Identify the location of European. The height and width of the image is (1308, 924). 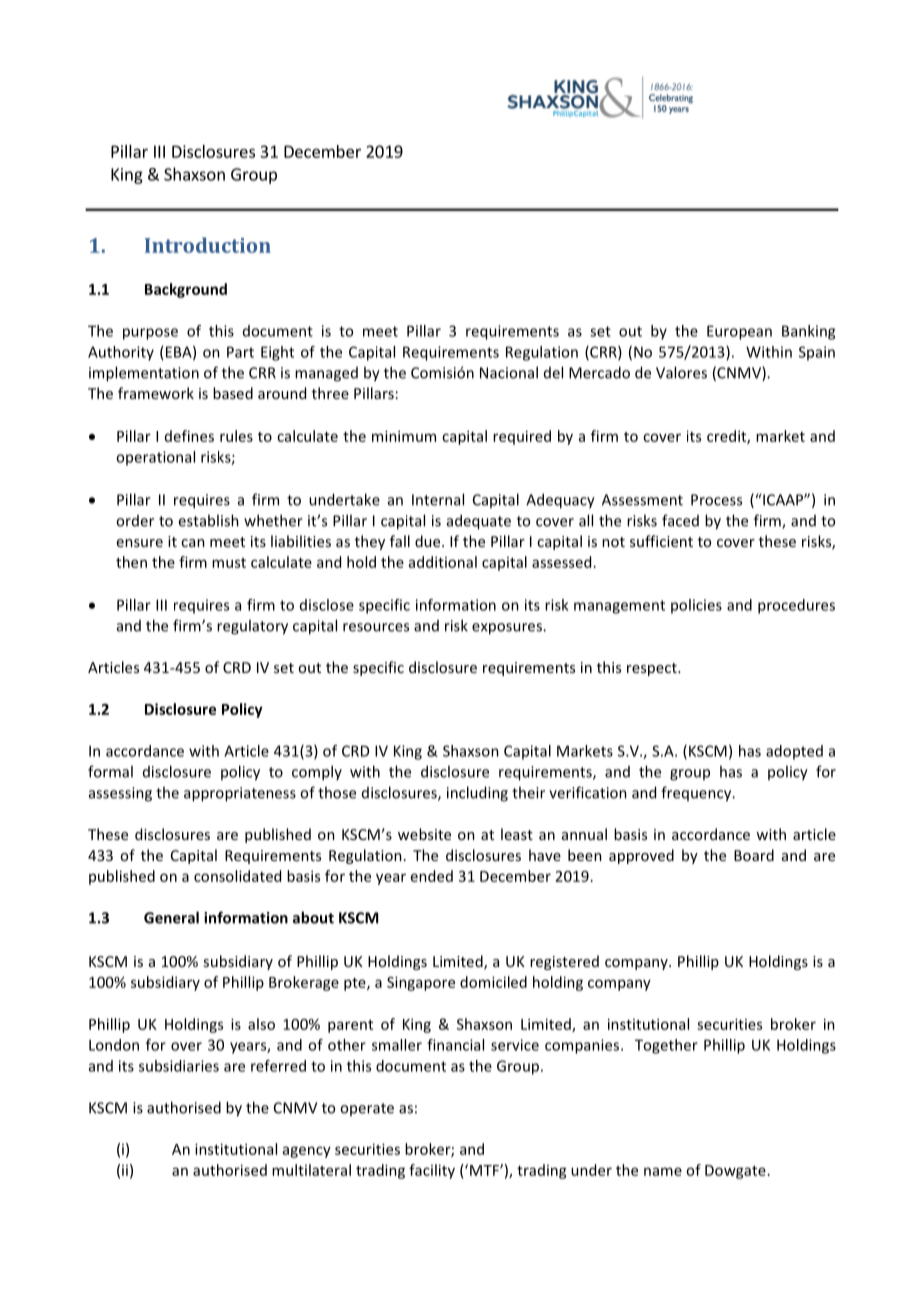
(739, 332).
